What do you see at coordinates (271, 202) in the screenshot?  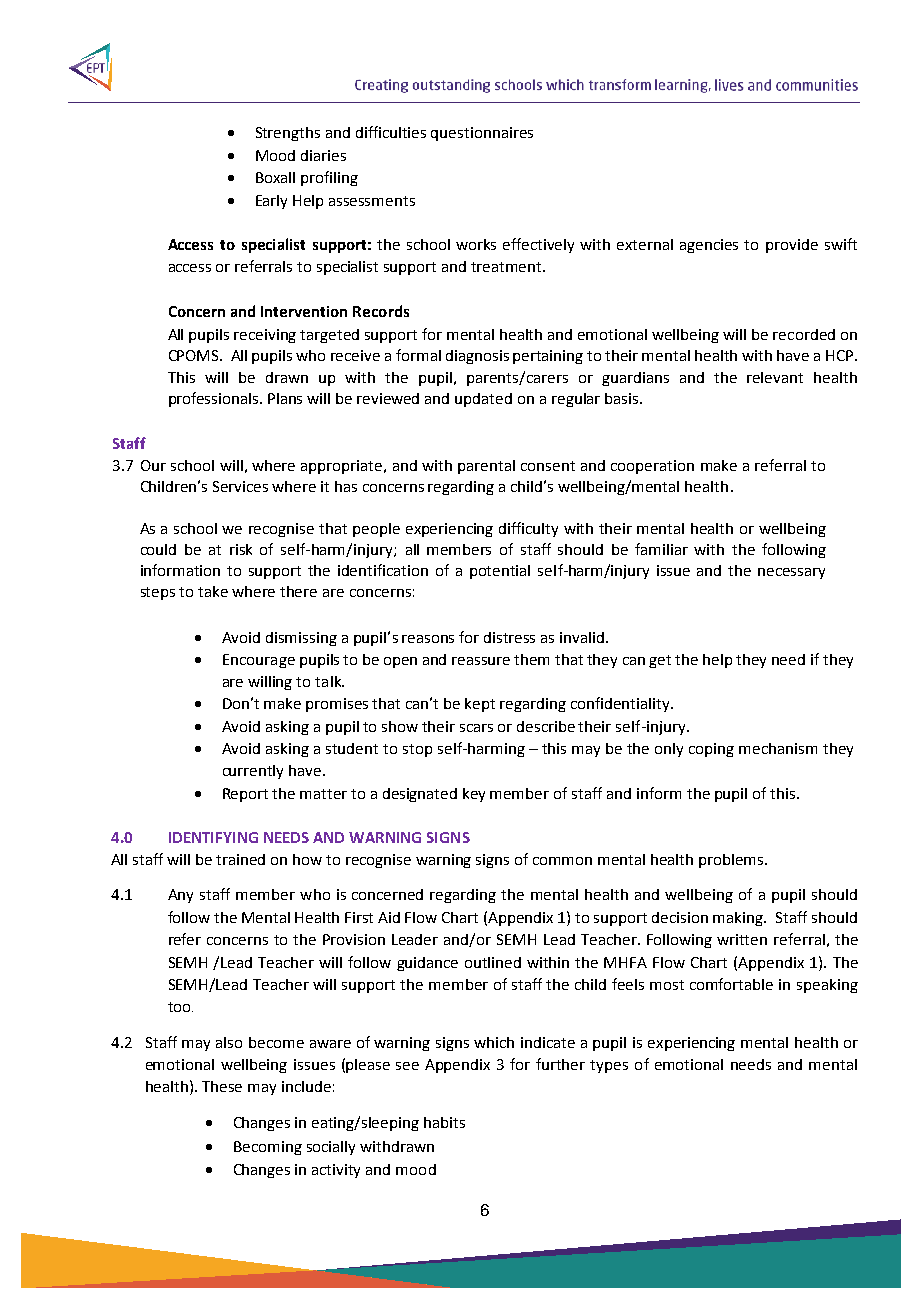 I see `Early` at bounding box center [271, 202].
